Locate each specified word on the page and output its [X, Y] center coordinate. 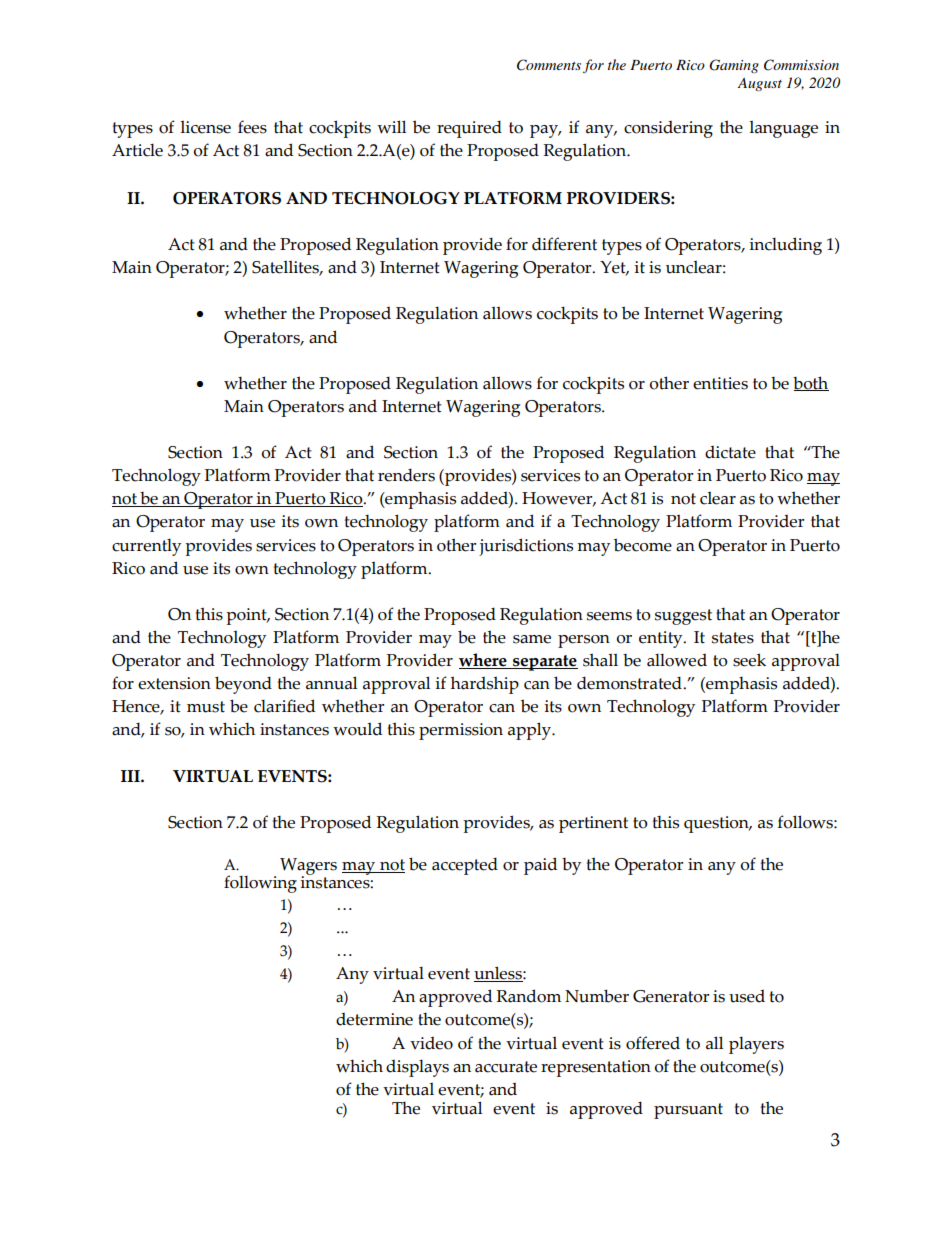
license [205, 127]
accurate [506, 1067]
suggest [683, 617]
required [469, 129]
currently [146, 547]
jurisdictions [526, 547]
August [759, 84]
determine [374, 1019]
